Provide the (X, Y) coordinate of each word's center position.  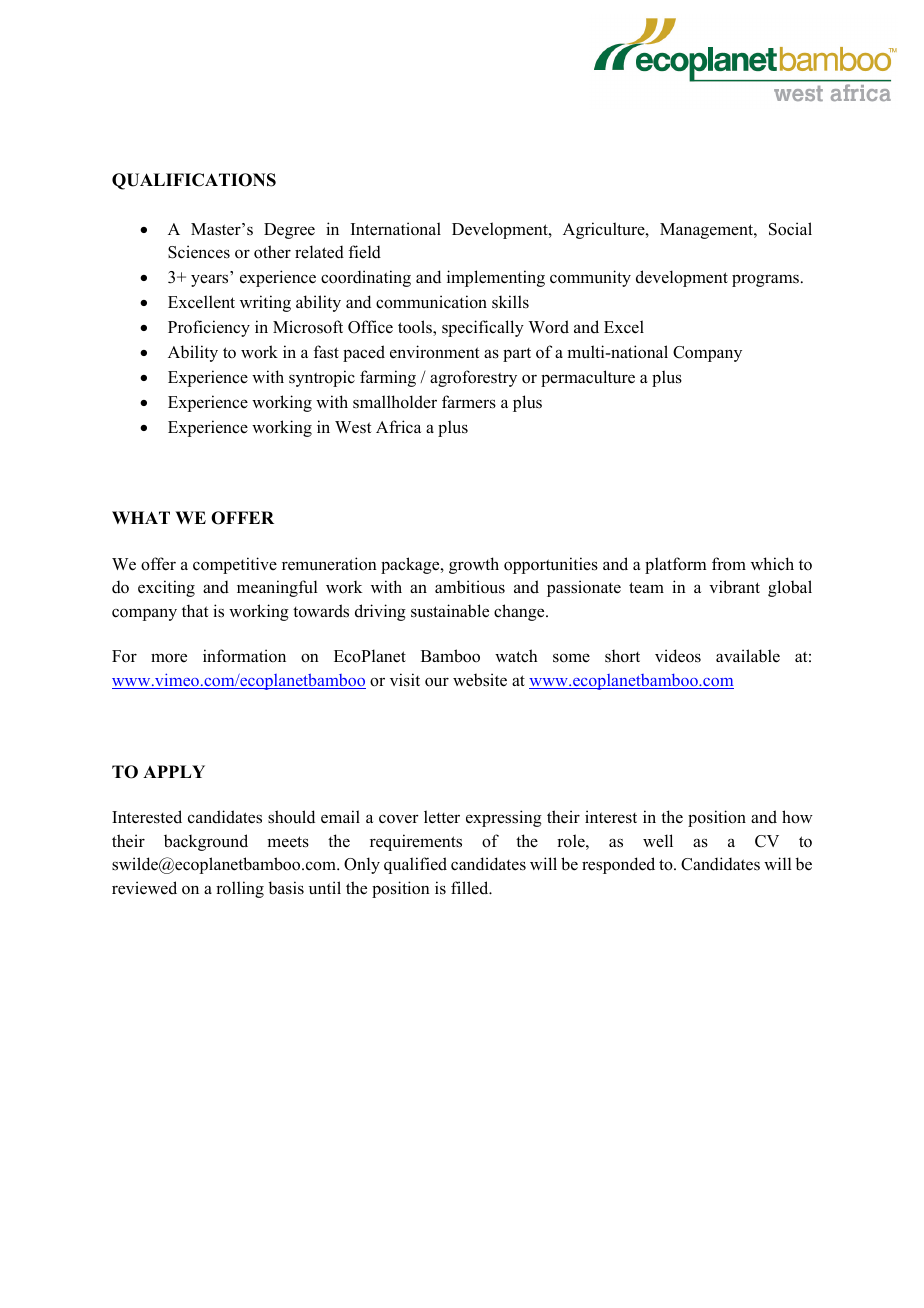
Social (790, 229)
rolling (240, 889)
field (364, 252)
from (729, 564)
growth (474, 565)
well (658, 840)
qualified (415, 865)
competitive (235, 565)
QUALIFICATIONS (194, 181)
